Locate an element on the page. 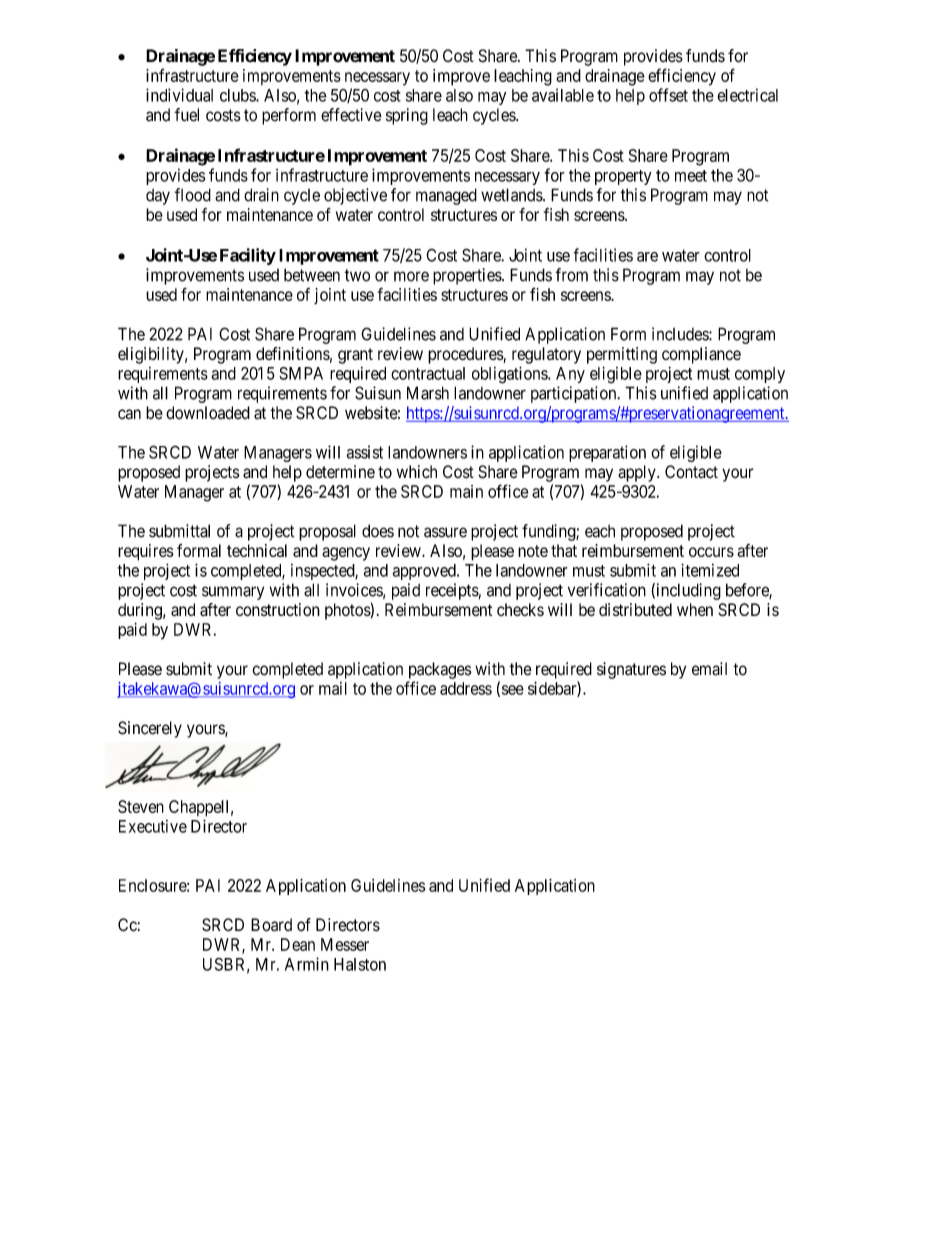 This document has height=1233, width=952. spring is located at coordinates (407, 116).
